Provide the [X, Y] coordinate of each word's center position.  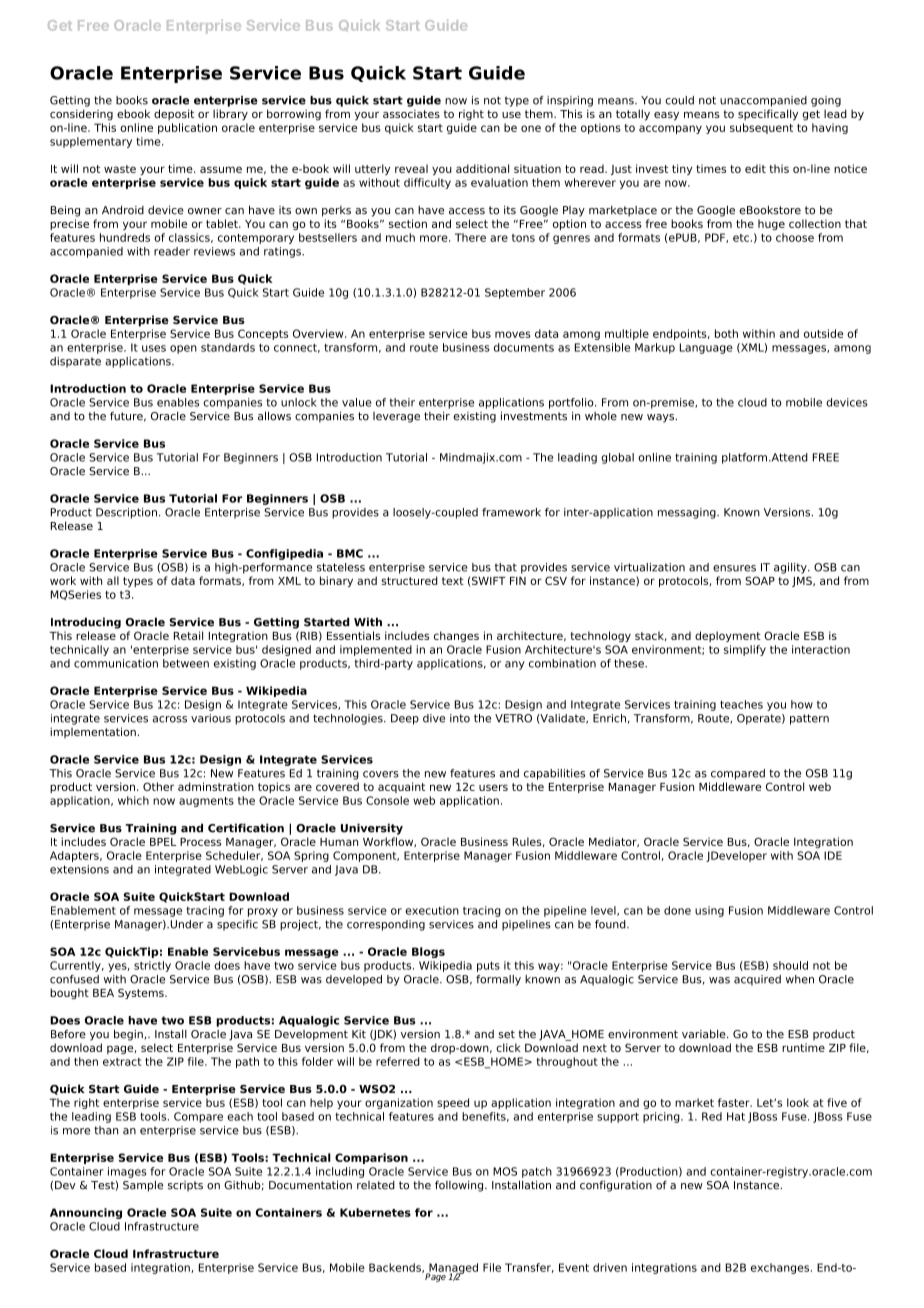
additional [482, 168]
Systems [142, 993]
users [493, 787]
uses [154, 348]
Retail [188, 635]
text [453, 581]
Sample [143, 1186]
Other [158, 786]
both [726, 333]
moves [513, 334]
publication [187, 128]
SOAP [760, 580]
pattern [809, 719]
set [506, 1034]
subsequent [761, 128]
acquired [757, 980]
